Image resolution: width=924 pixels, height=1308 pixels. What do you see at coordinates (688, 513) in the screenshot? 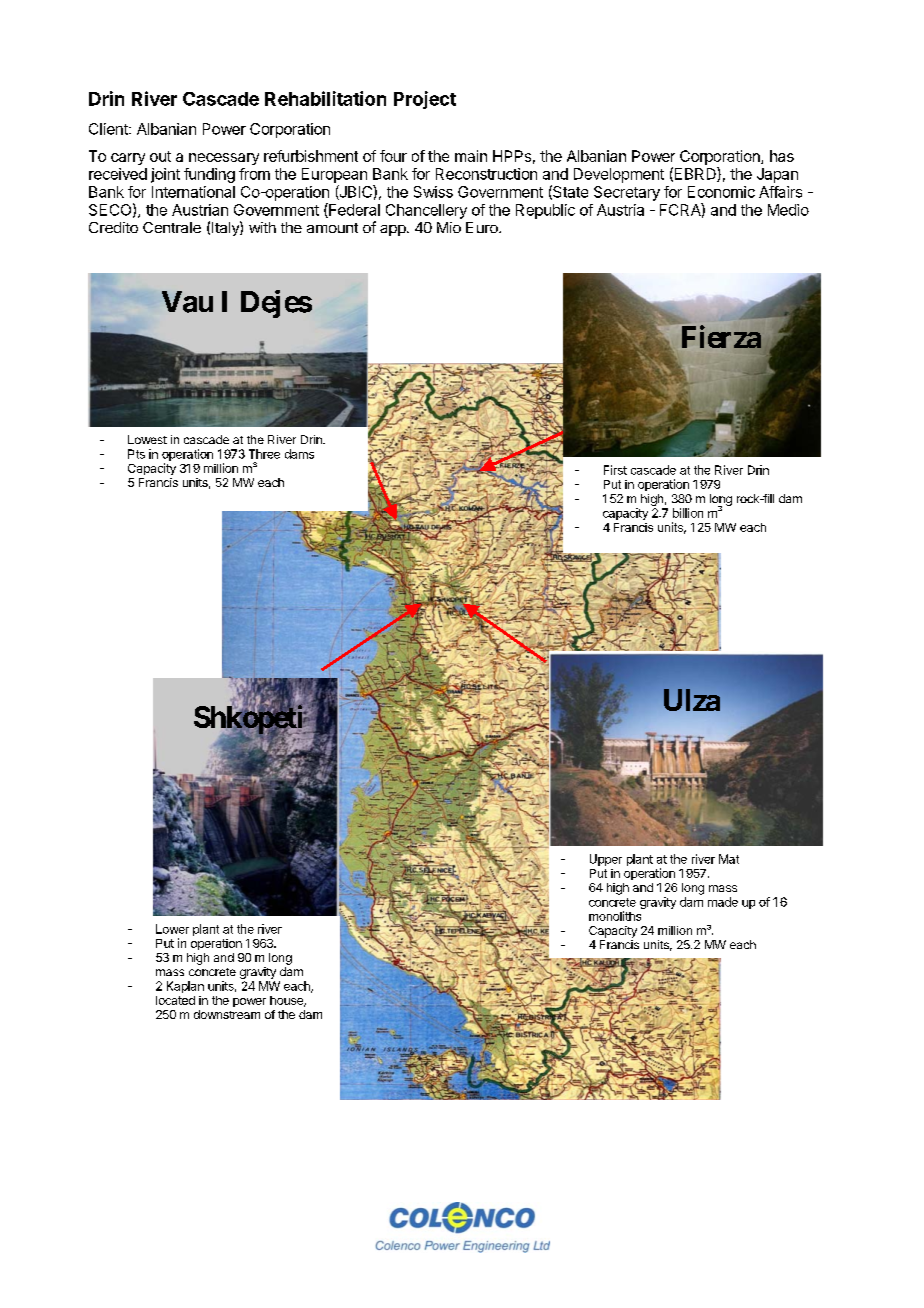
I see `billion` at bounding box center [688, 513].
